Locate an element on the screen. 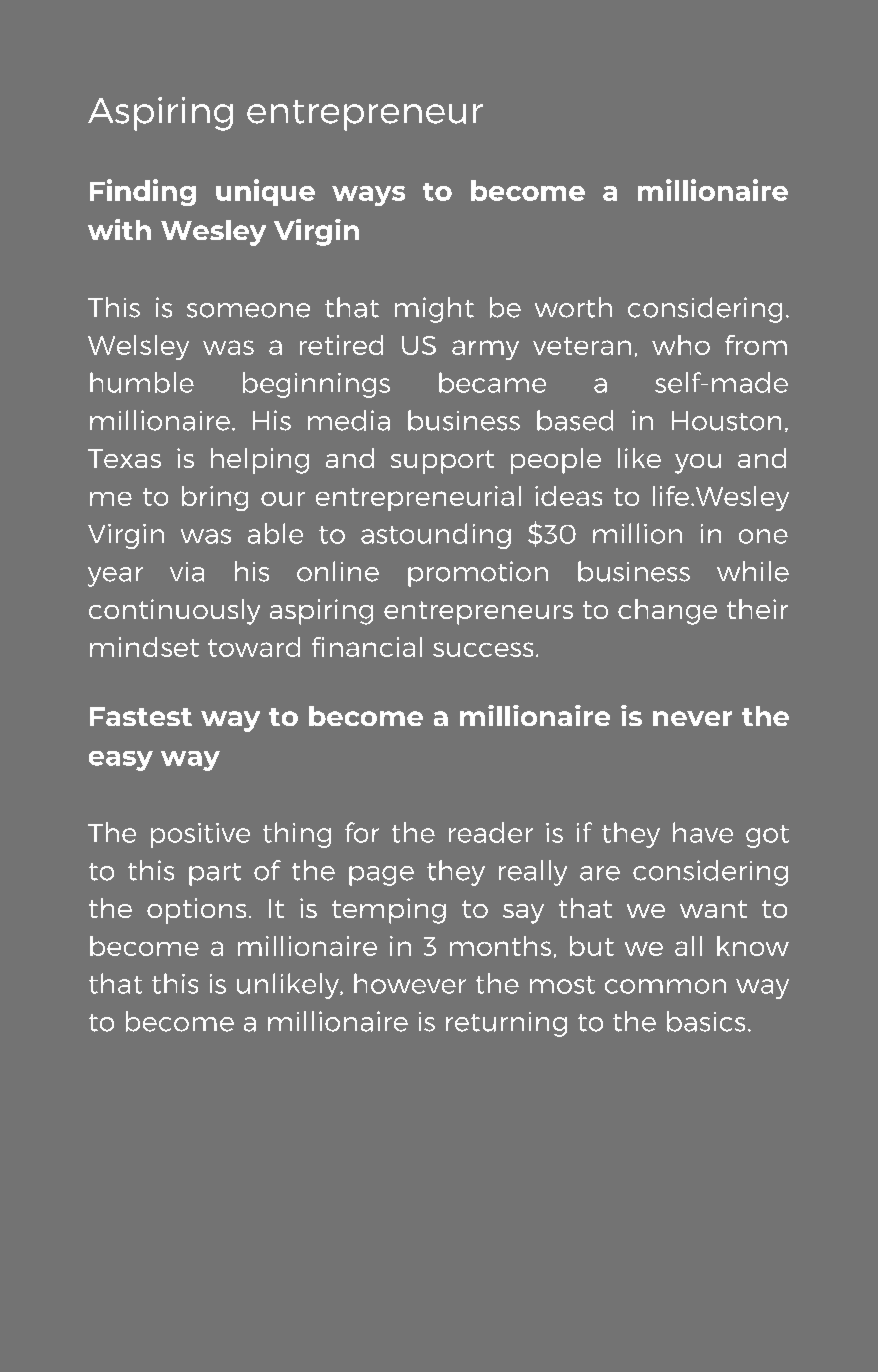 This screenshot has width=878, height=1372. worth is located at coordinates (573, 307).
